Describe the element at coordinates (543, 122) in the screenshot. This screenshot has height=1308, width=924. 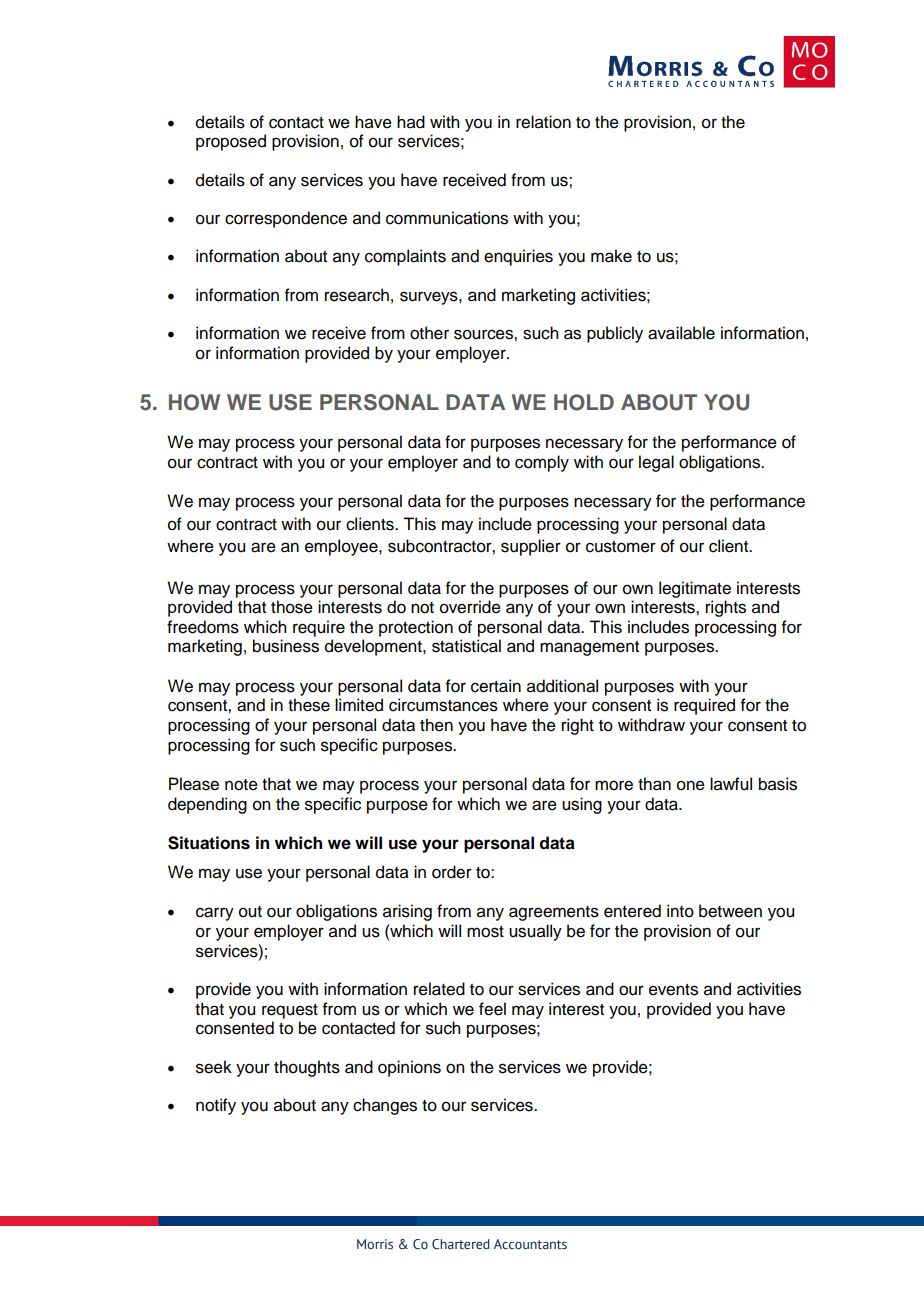
I see `relation` at that location.
